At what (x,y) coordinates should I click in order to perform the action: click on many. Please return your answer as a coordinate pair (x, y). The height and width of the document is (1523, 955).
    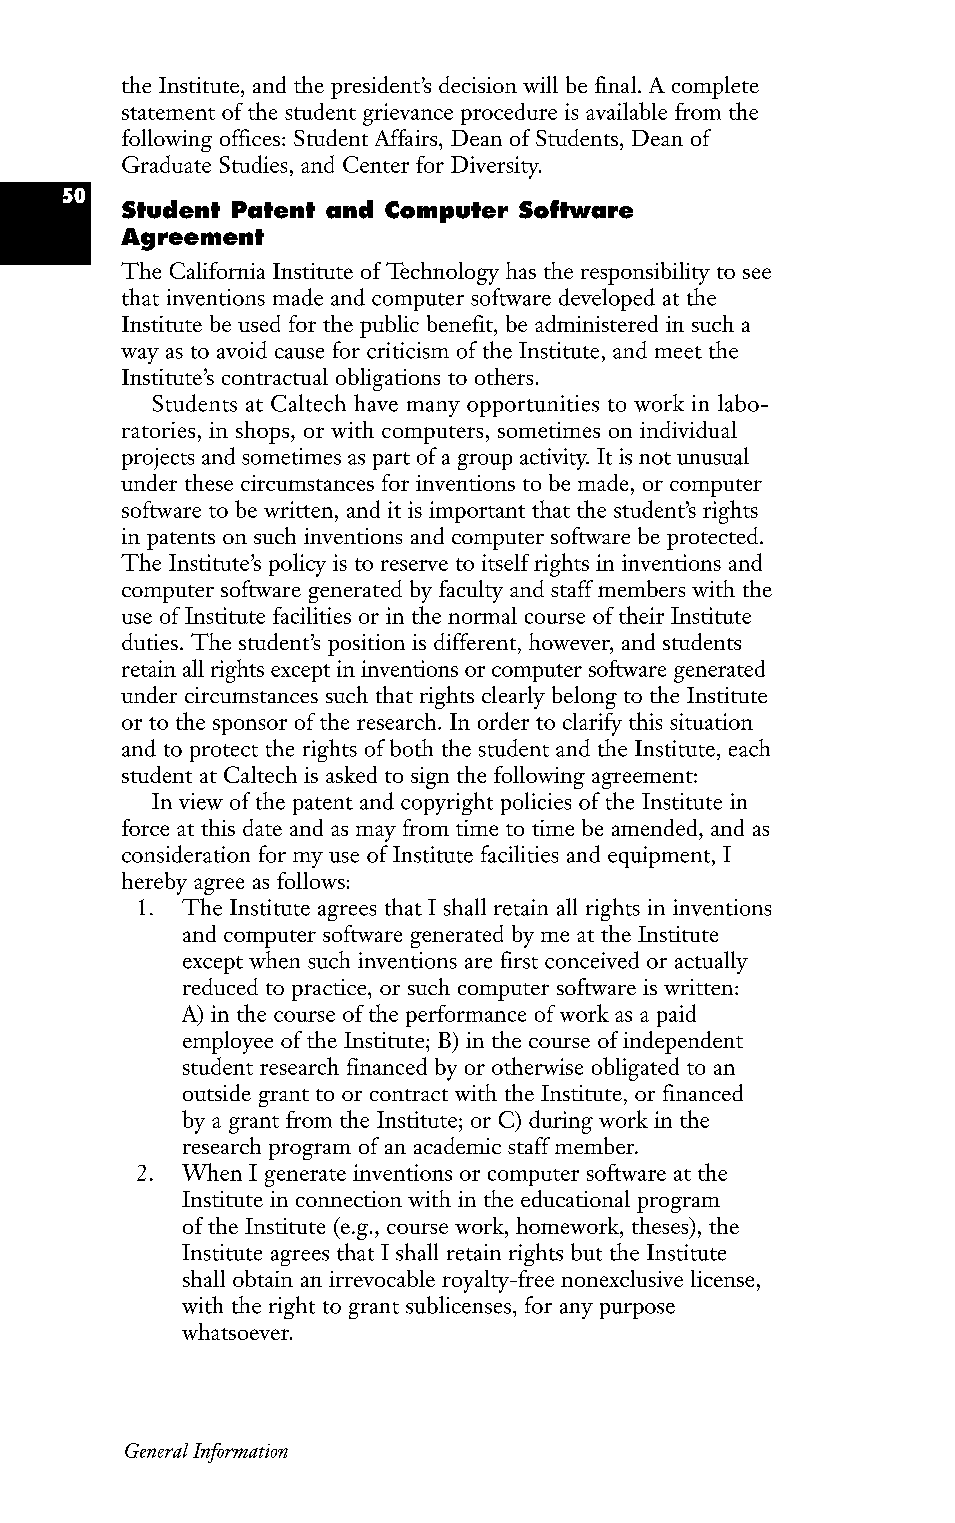
    Looking at the image, I should click on (433, 409).
